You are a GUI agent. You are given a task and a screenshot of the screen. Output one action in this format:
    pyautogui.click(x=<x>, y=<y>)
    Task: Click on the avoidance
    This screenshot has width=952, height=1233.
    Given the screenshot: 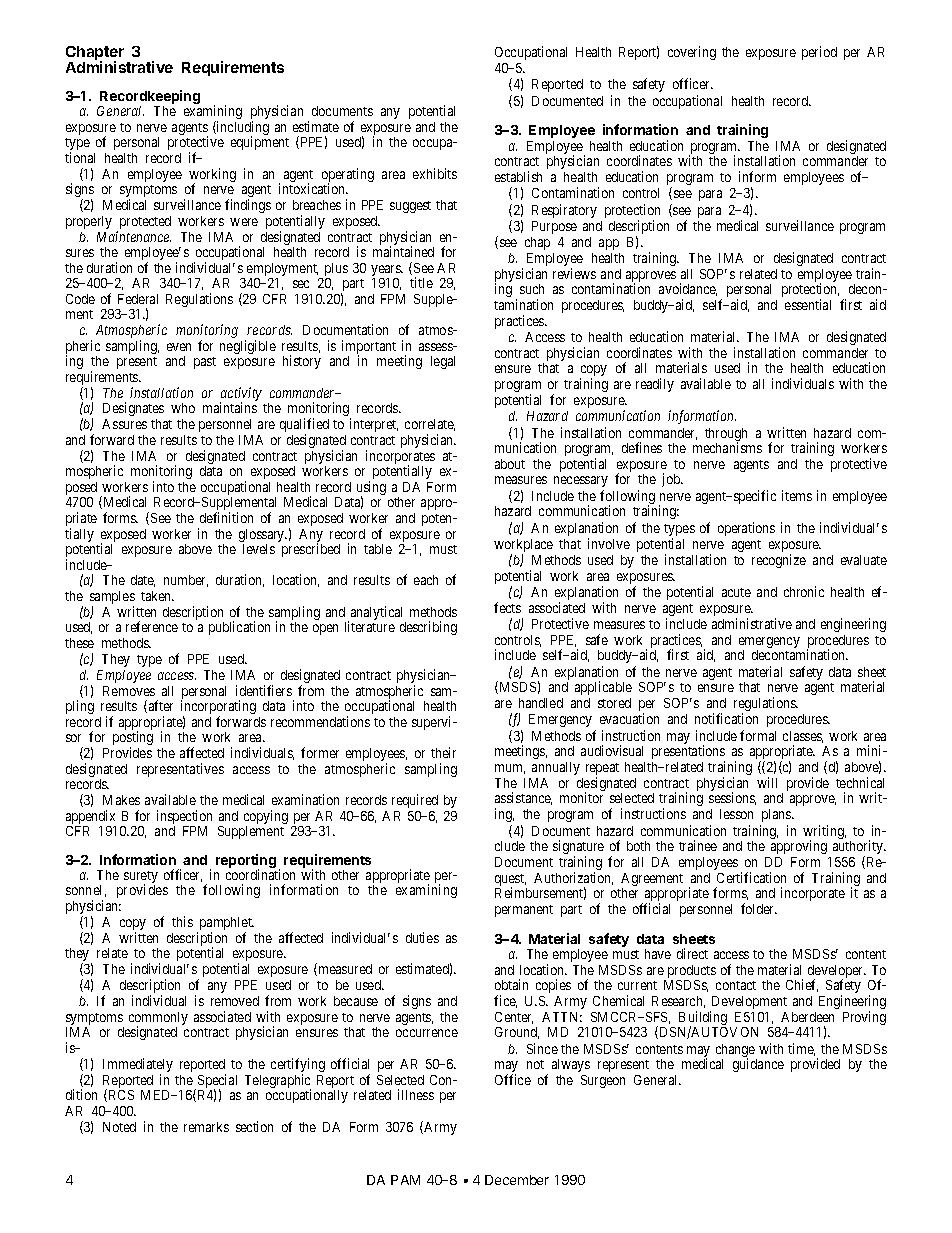 What is the action you would take?
    pyautogui.click(x=688, y=289)
